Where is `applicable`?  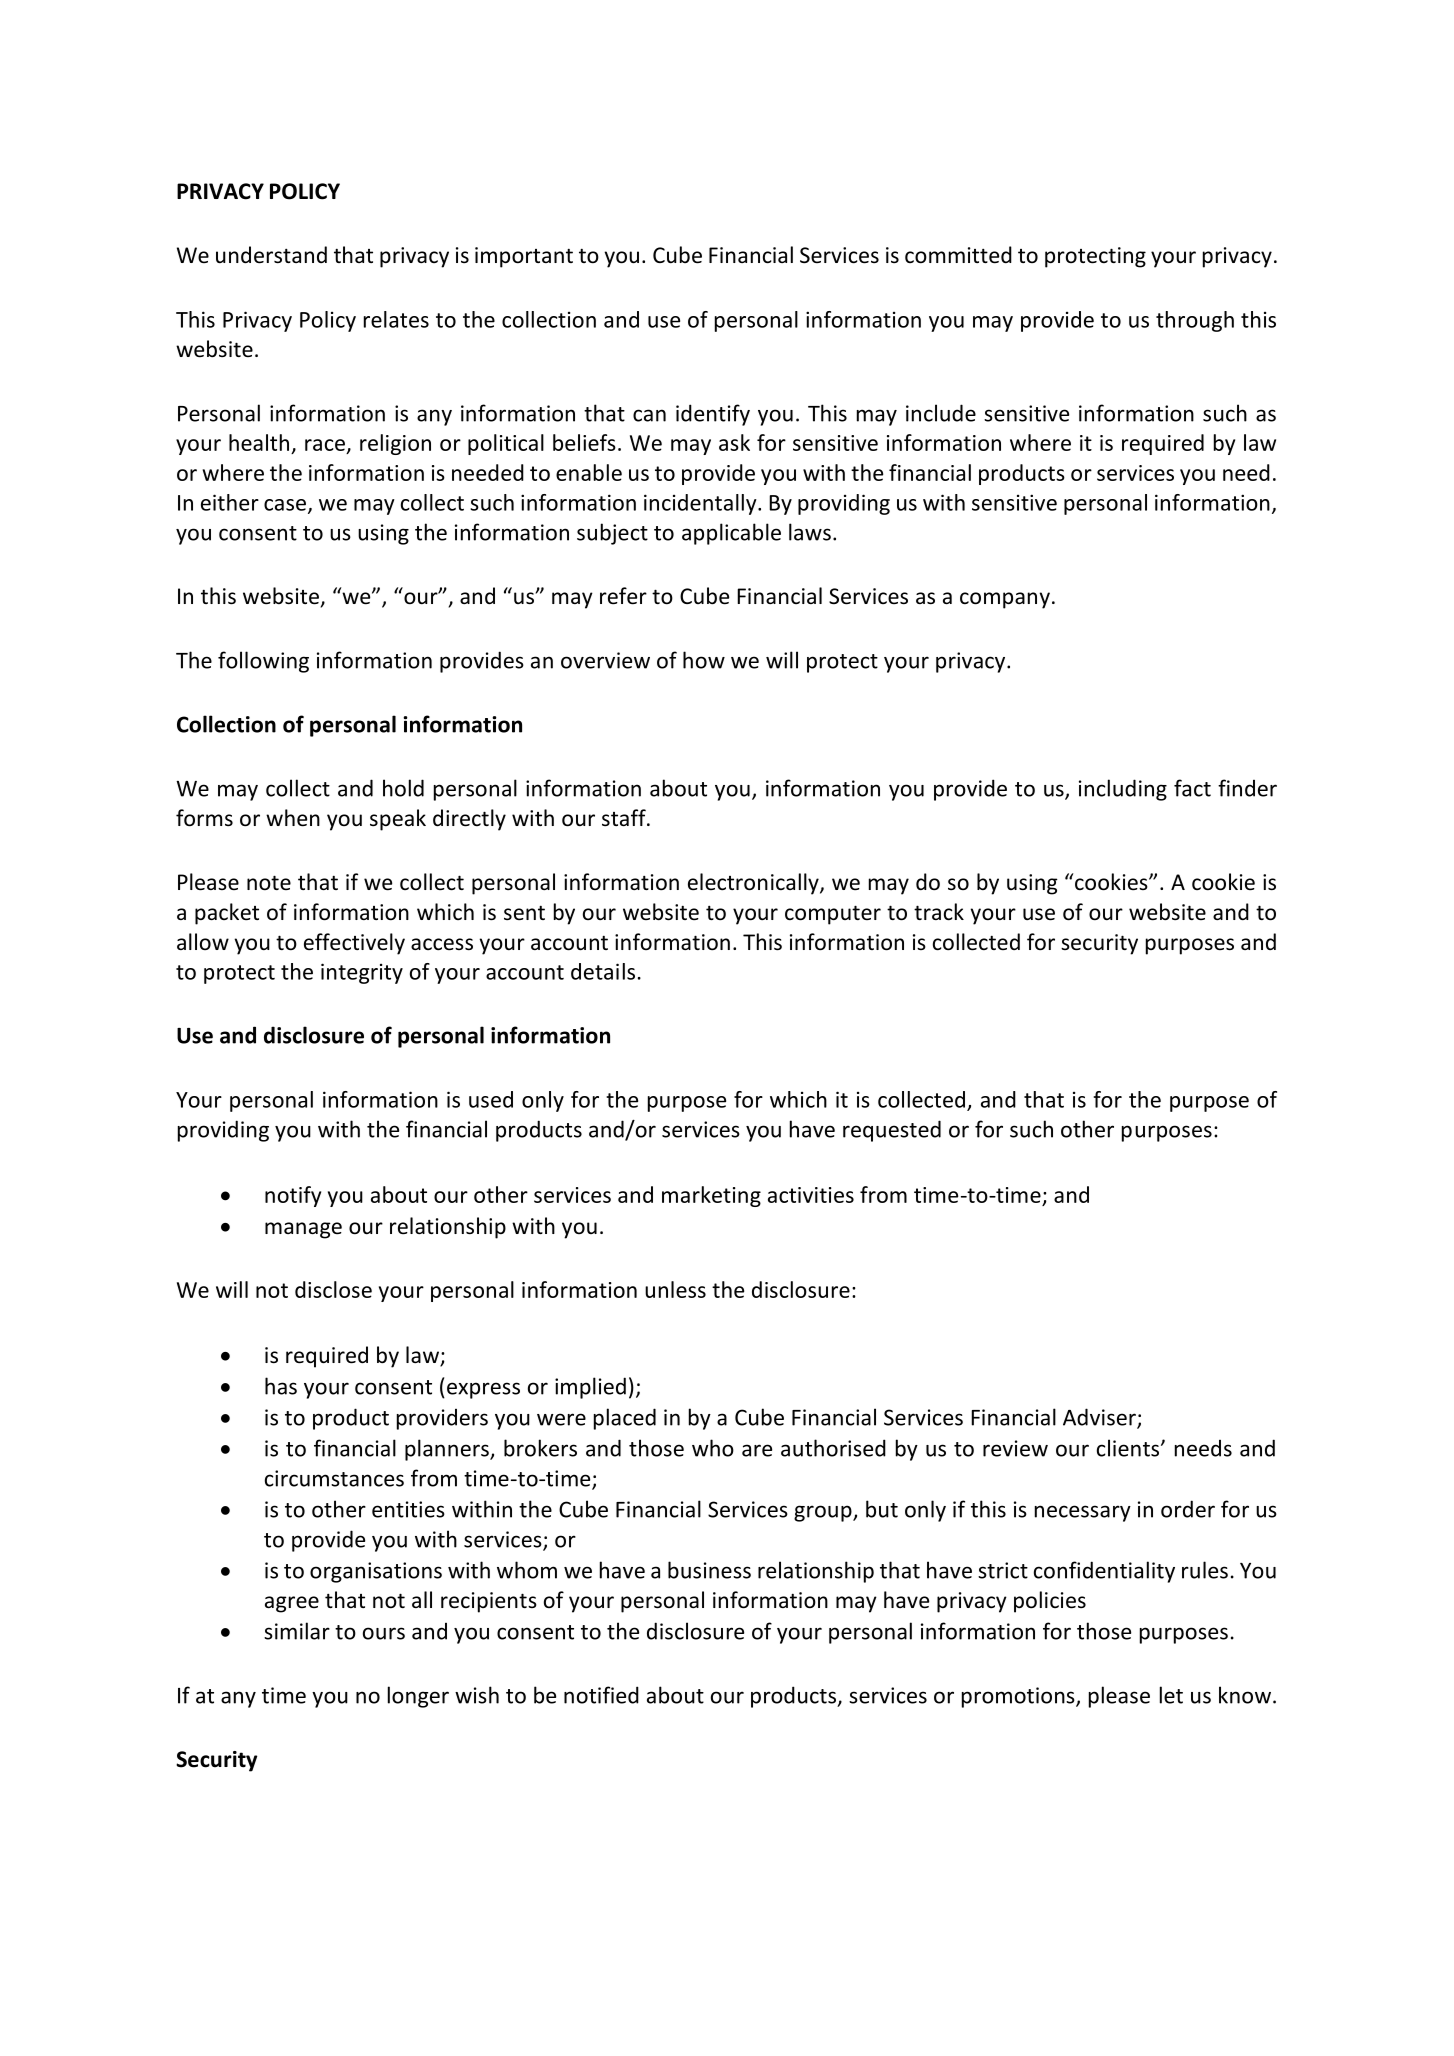 applicable is located at coordinates (731, 534).
